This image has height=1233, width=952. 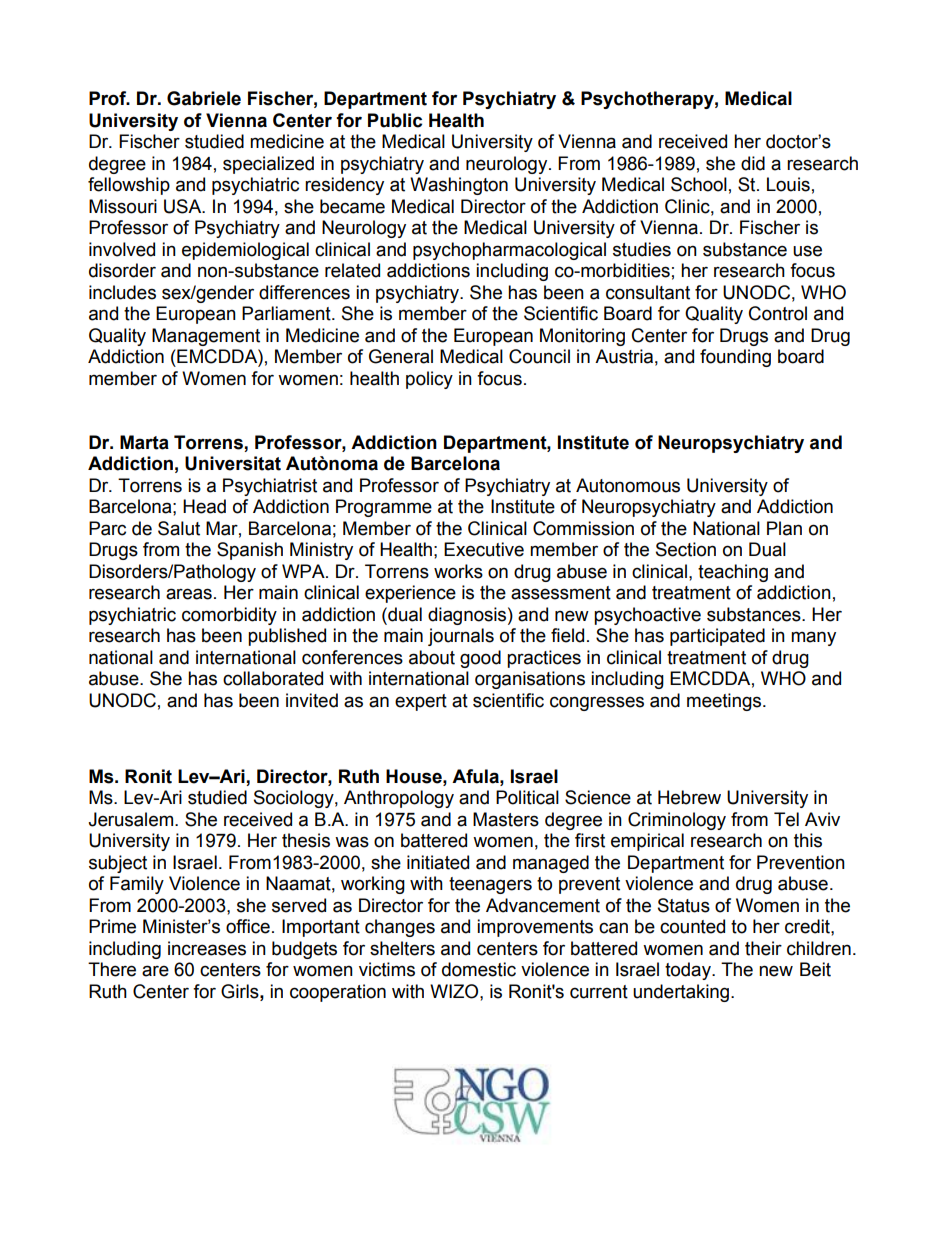 What do you see at coordinates (763, 948) in the image?
I see `their` at bounding box center [763, 948].
